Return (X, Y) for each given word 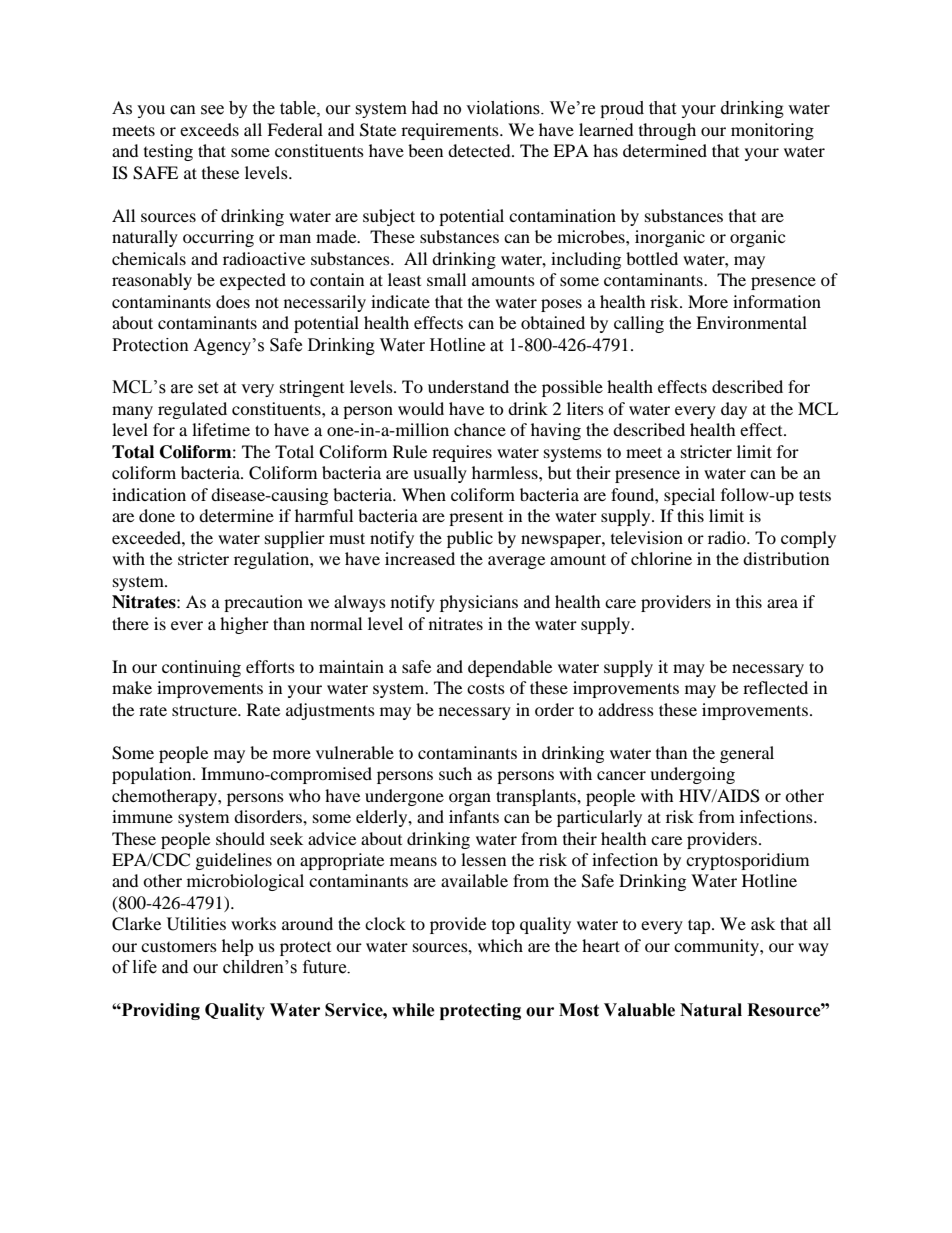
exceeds (209, 129)
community (717, 947)
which (500, 945)
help (238, 947)
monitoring (772, 131)
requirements (451, 131)
